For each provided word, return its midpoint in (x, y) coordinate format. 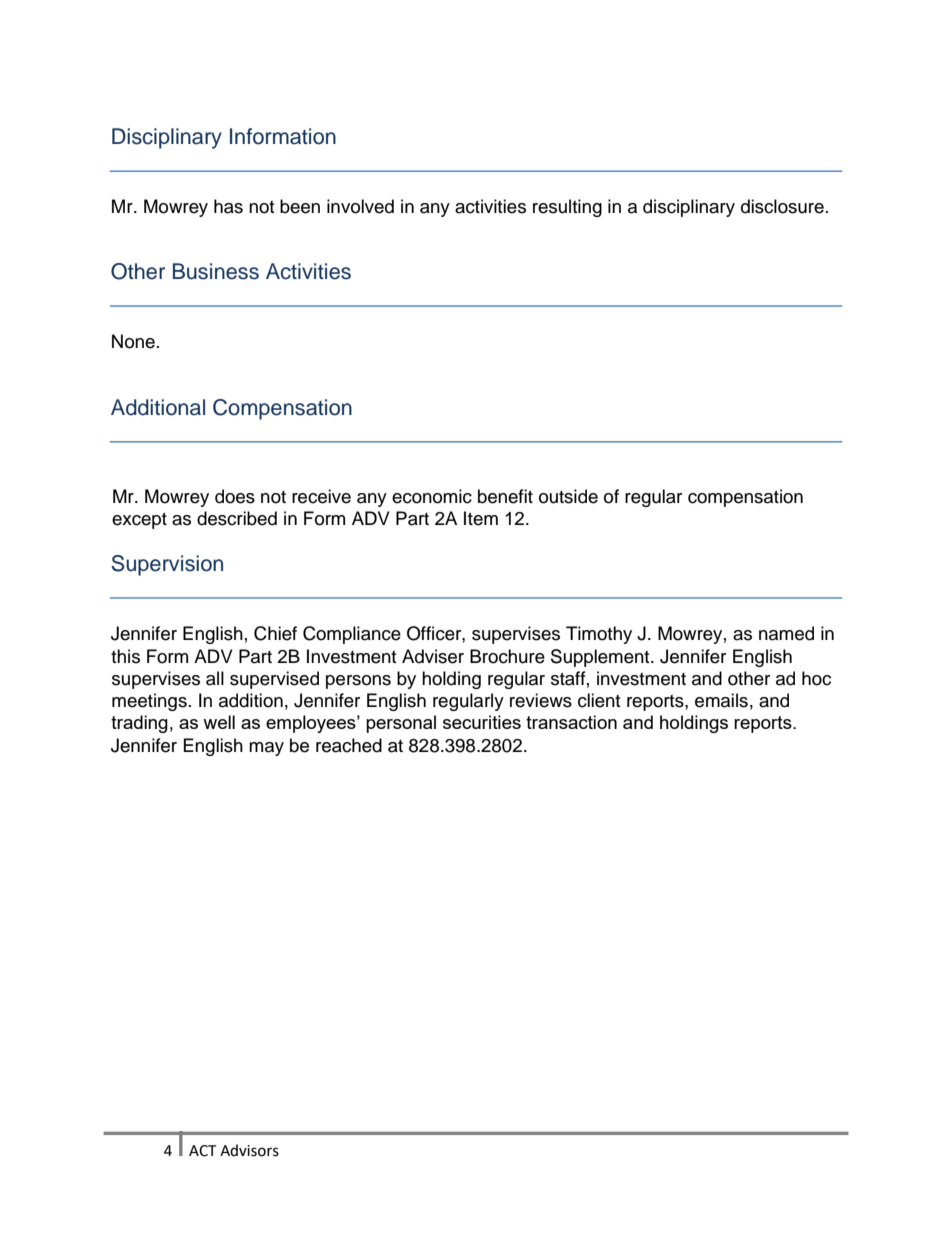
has (228, 206)
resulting (567, 208)
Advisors (249, 1150)
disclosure (782, 206)
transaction (571, 722)
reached (349, 745)
